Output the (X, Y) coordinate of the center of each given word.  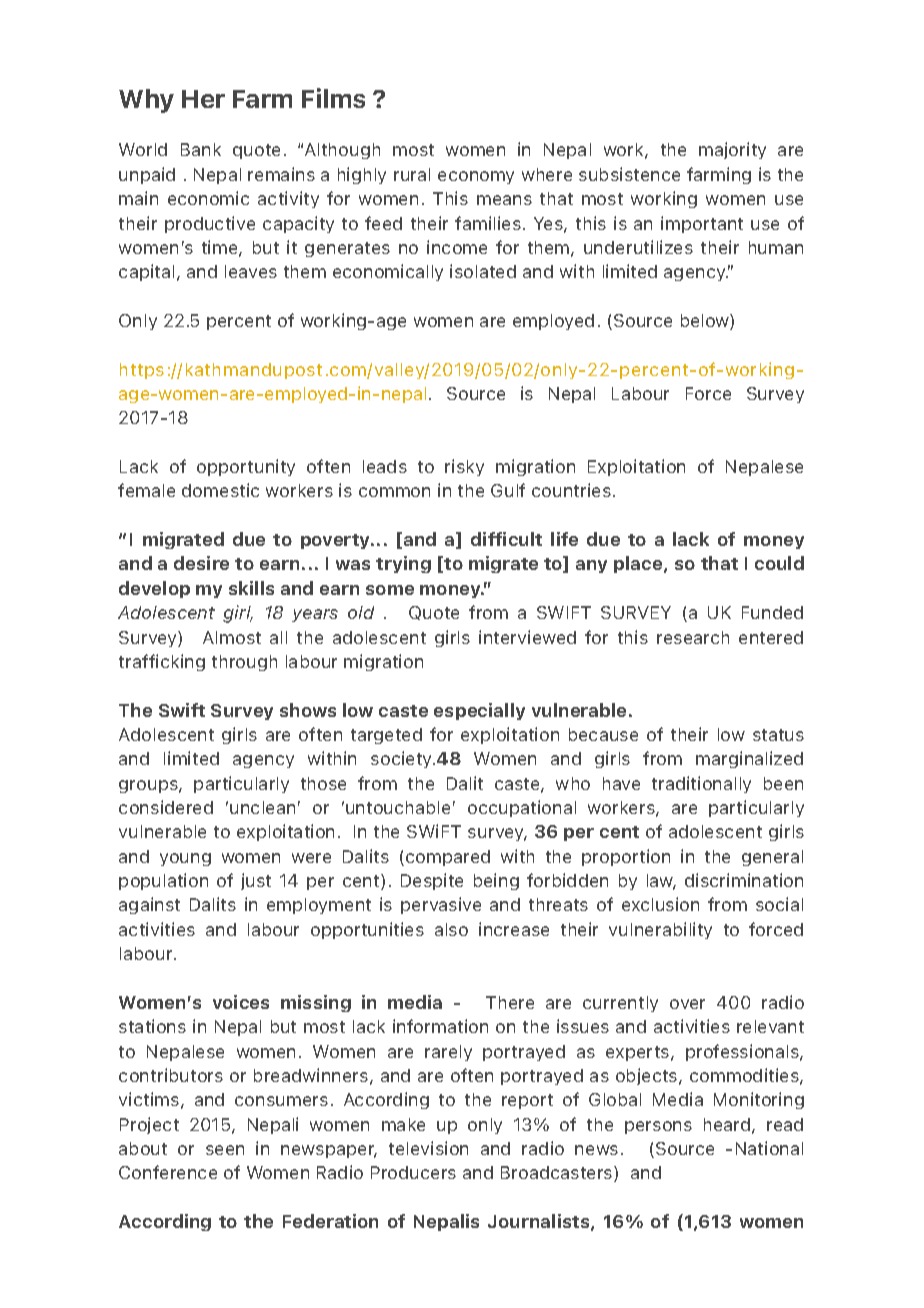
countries (571, 490)
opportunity (246, 467)
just (256, 881)
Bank (201, 149)
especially (479, 711)
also (451, 929)
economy (476, 177)
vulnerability (660, 930)
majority (732, 150)
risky (464, 467)
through (244, 663)
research (693, 637)
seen (225, 1150)
